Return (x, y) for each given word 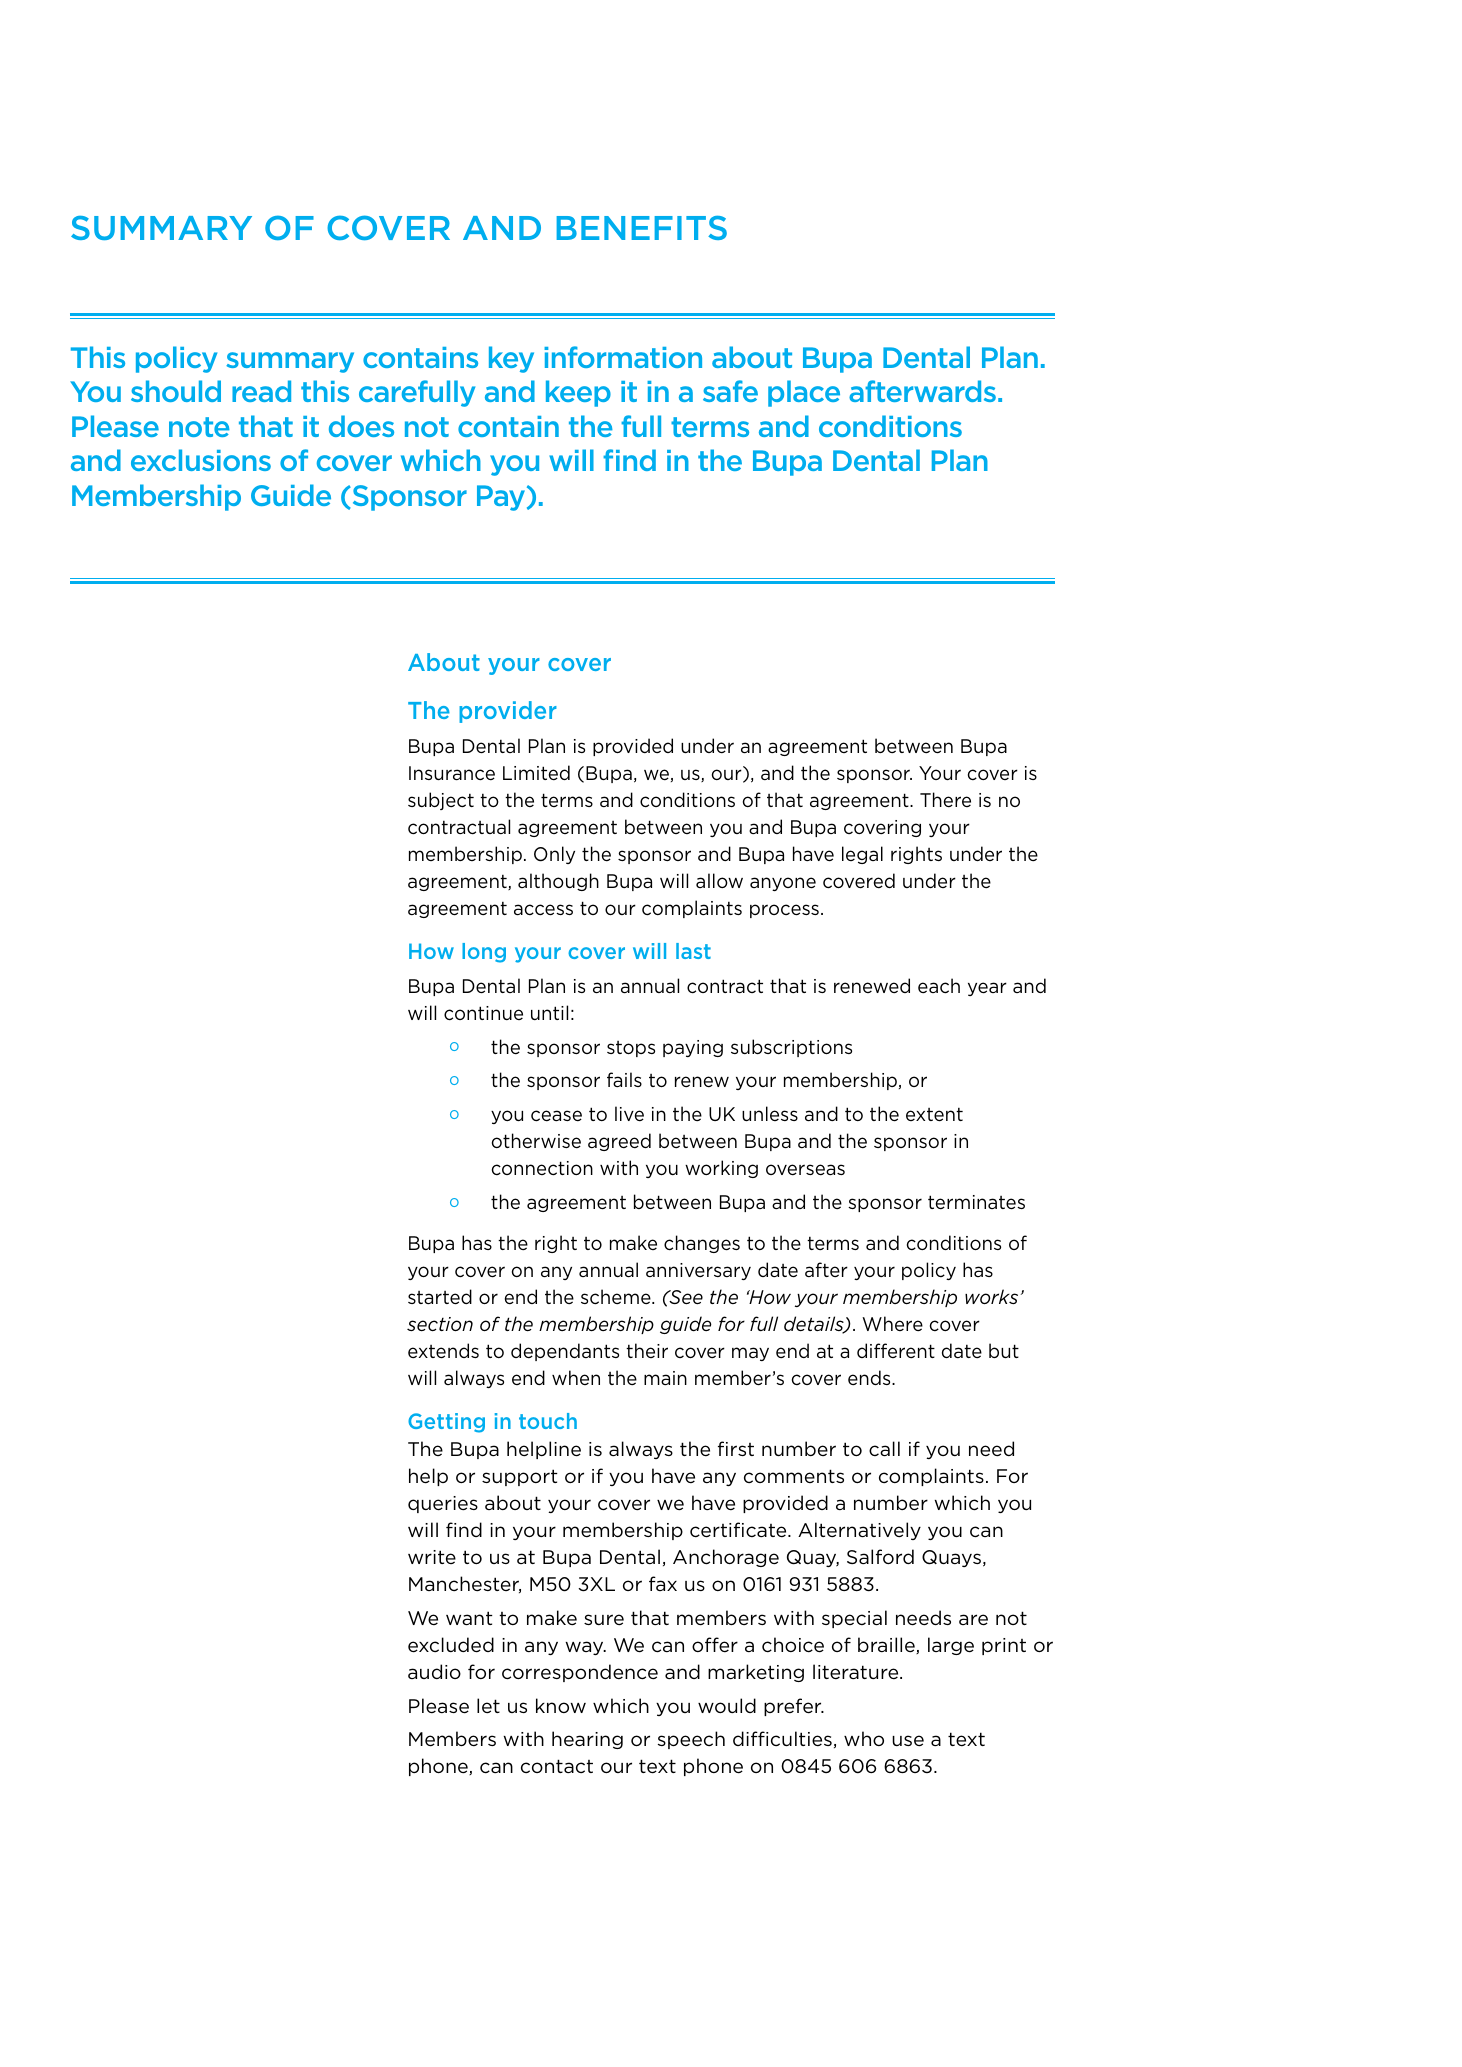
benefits (642, 228)
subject (441, 801)
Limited (536, 773)
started (440, 1297)
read (261, 391)
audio (434, 1671)
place (804, 393)
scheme (617, 1297)
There (945, 800)
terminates (976, 1202)
